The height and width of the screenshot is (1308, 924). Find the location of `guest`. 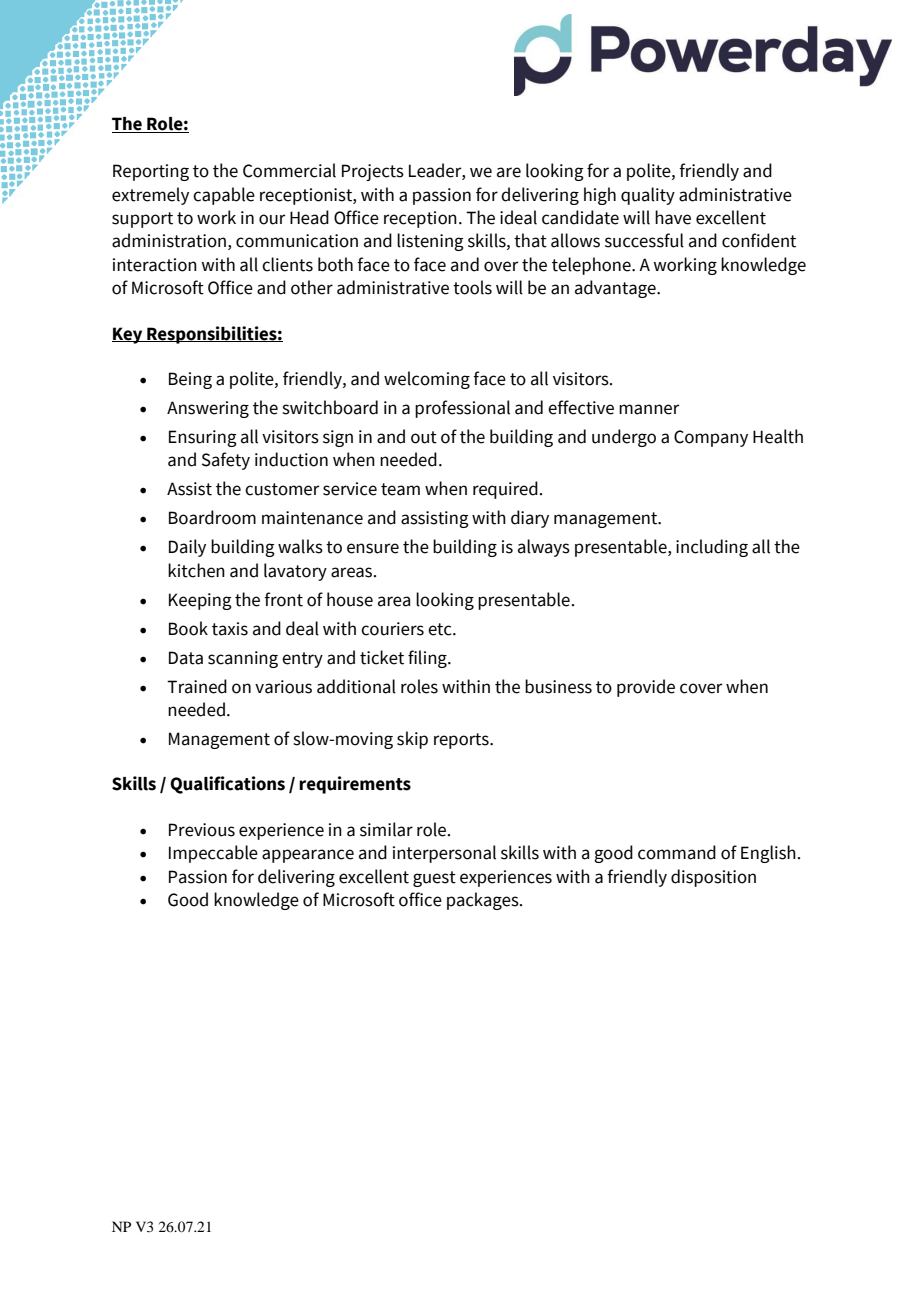

guest is located at coordinates (434, 879).
